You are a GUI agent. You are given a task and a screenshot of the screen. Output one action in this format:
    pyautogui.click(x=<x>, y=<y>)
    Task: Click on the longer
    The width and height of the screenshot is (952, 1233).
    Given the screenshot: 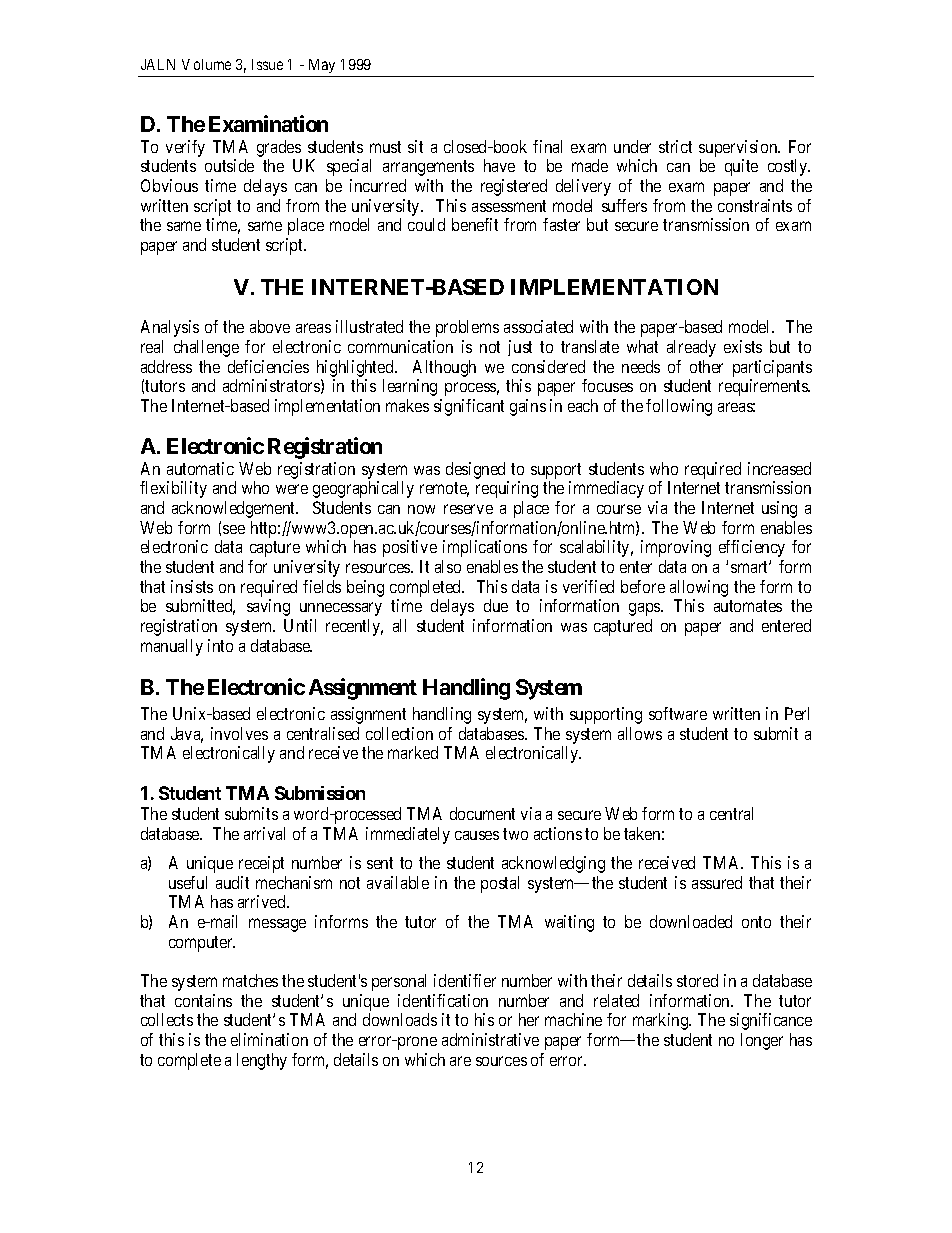 What is the action you would take?
    pyautogui.click(x=762, y=1041)
